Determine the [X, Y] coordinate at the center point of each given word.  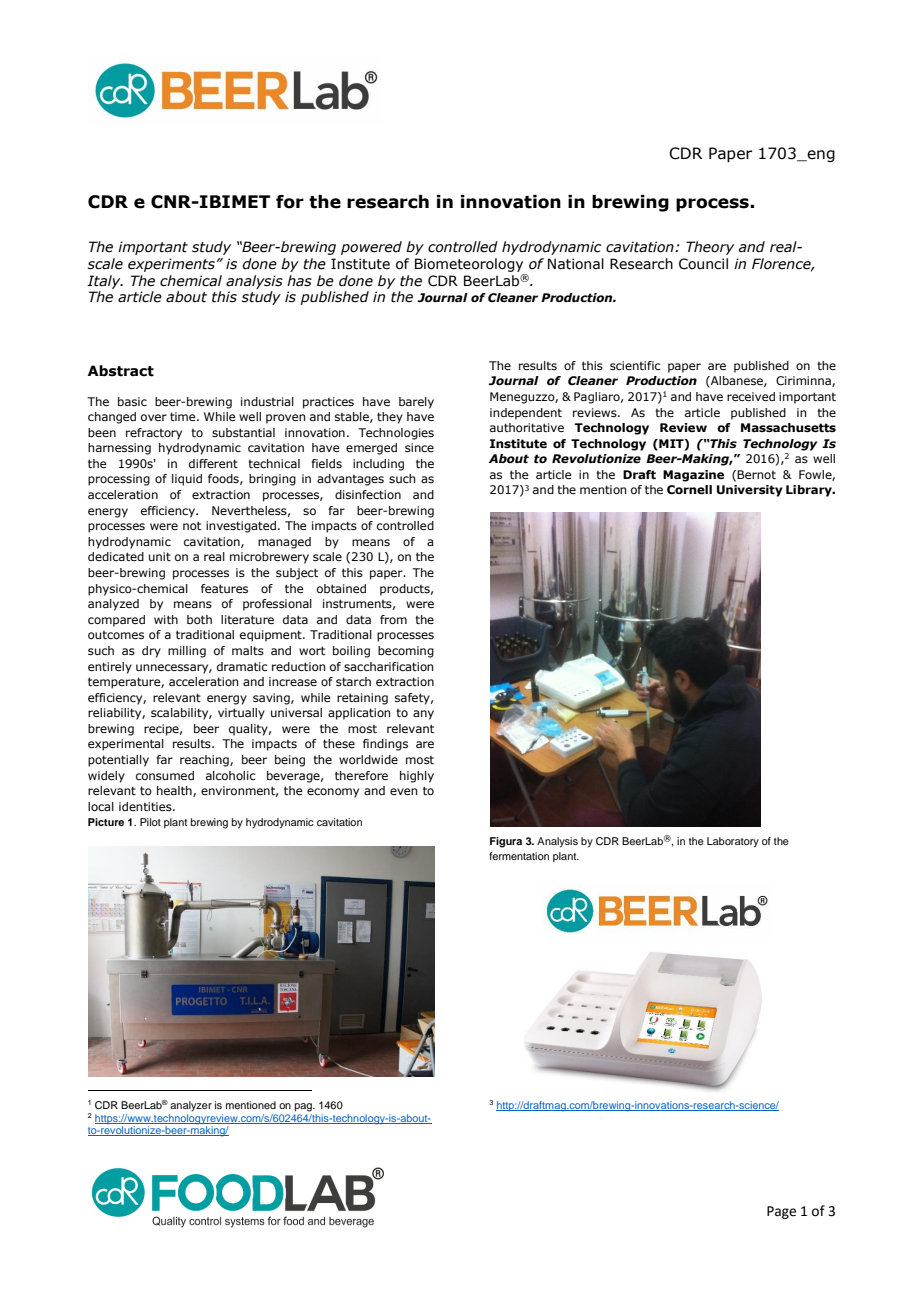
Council [703, 264]
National [576, 264]
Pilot [150, 822]
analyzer [191, 1106]
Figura [506, 842]
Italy [105, 282]
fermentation [519, 856]
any [423, 715]
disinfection [368, 494]
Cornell [689, 490]
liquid [187, 480]
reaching [205, 761]
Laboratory [733, 842]
